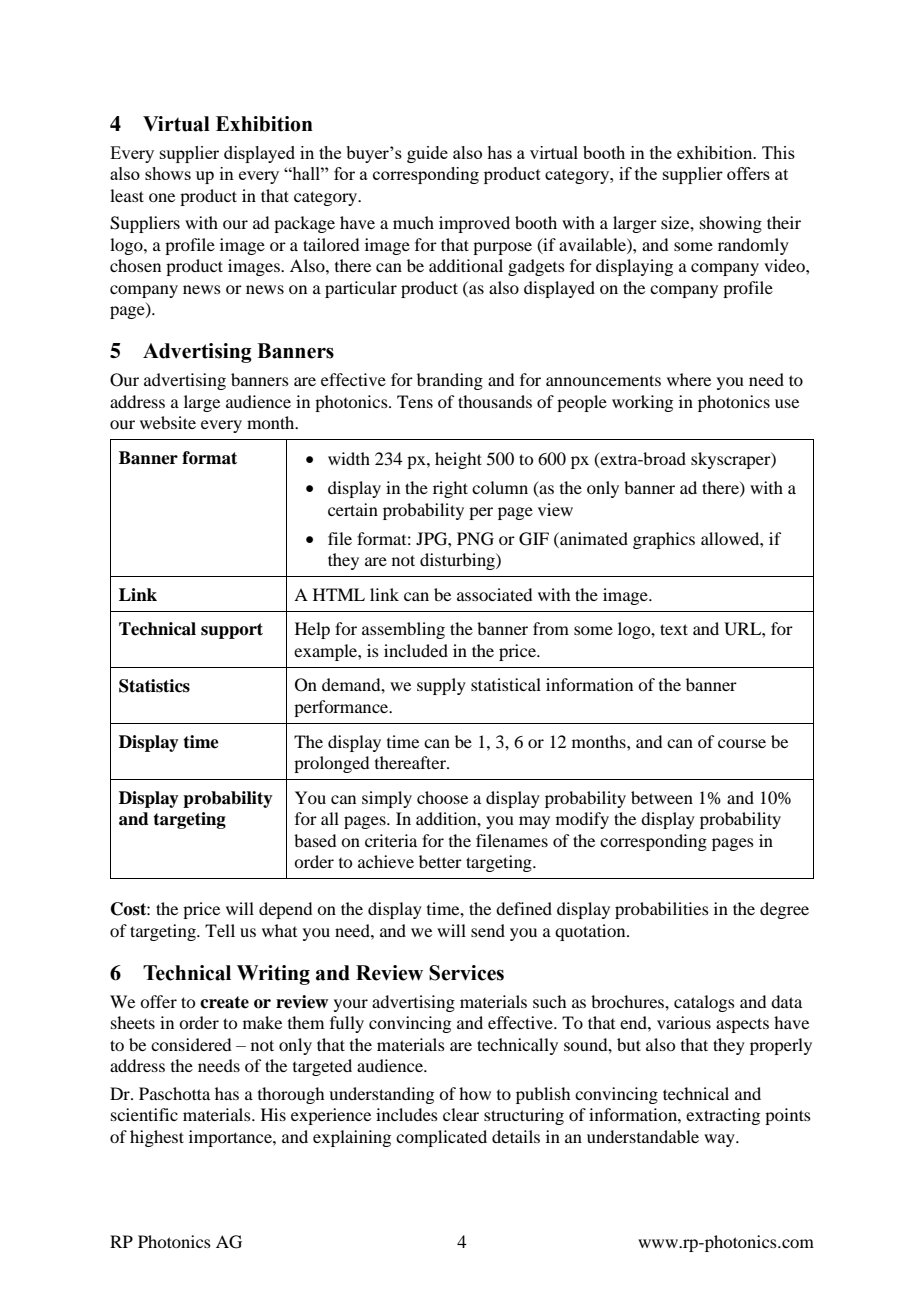  Describe the element at coordinates (495, 401) in the document. I see `thousands` at that location.
